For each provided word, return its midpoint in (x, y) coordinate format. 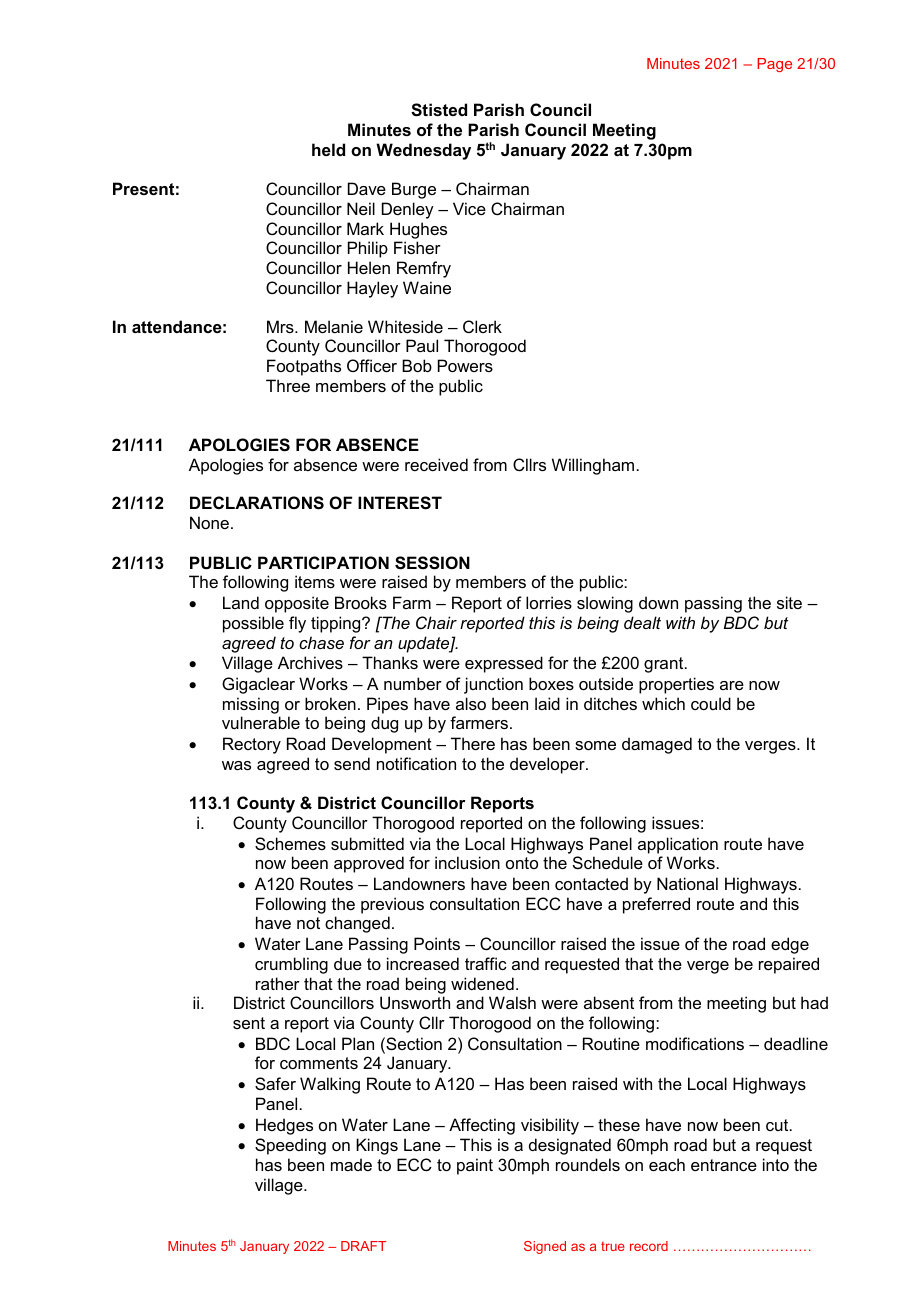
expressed (504, 664)
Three (288, 385)
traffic (486, 963)
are (732, 685)
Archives (310, 662)
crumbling (291, 965)
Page (774, 65)
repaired (789, 965)
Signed (545, 1247)
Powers (465, 365)
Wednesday (423, 151)
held (328, 149)
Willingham (593, 466)
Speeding (290, 1146)
